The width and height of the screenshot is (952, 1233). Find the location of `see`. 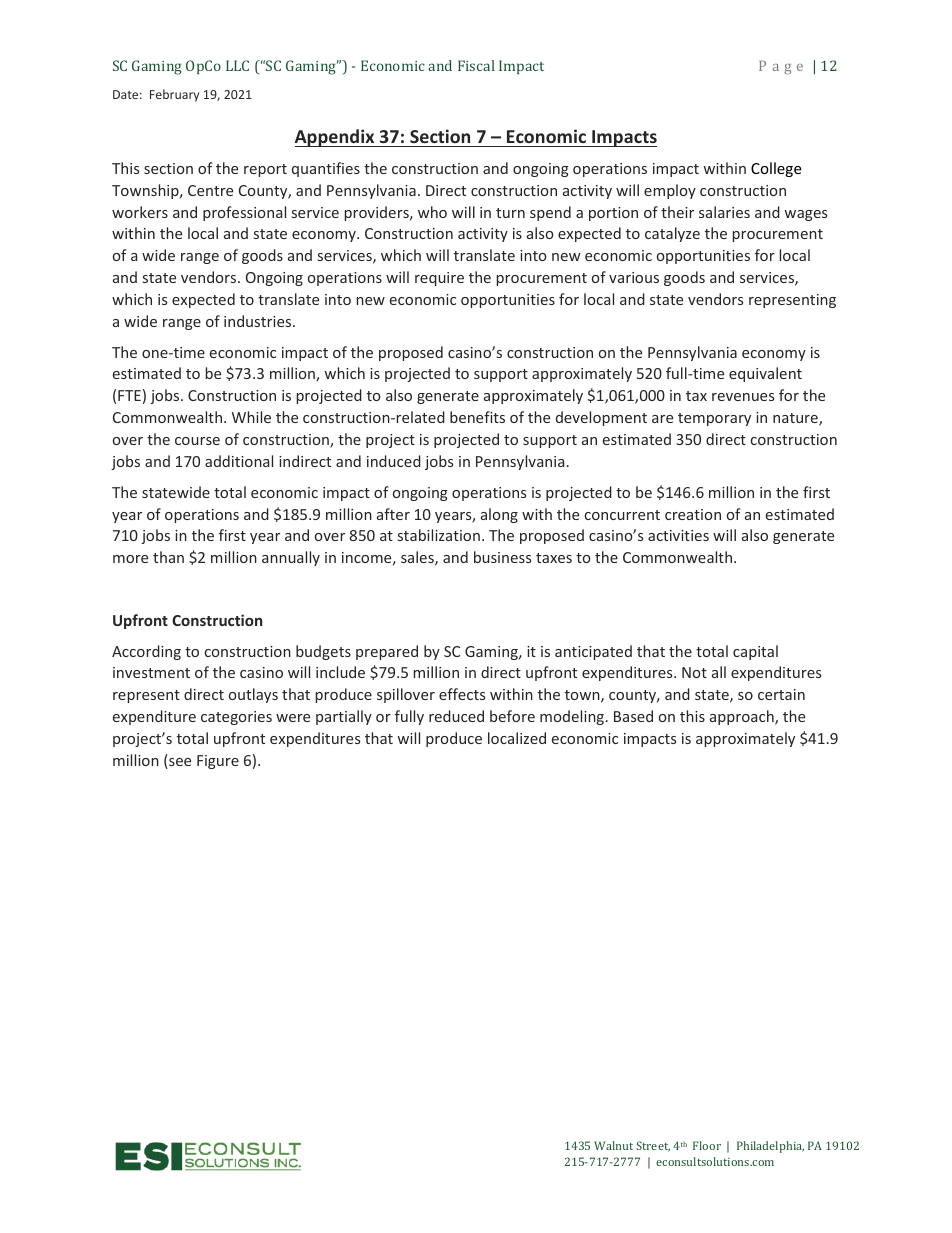

see is located at coordinates (179, 763).
